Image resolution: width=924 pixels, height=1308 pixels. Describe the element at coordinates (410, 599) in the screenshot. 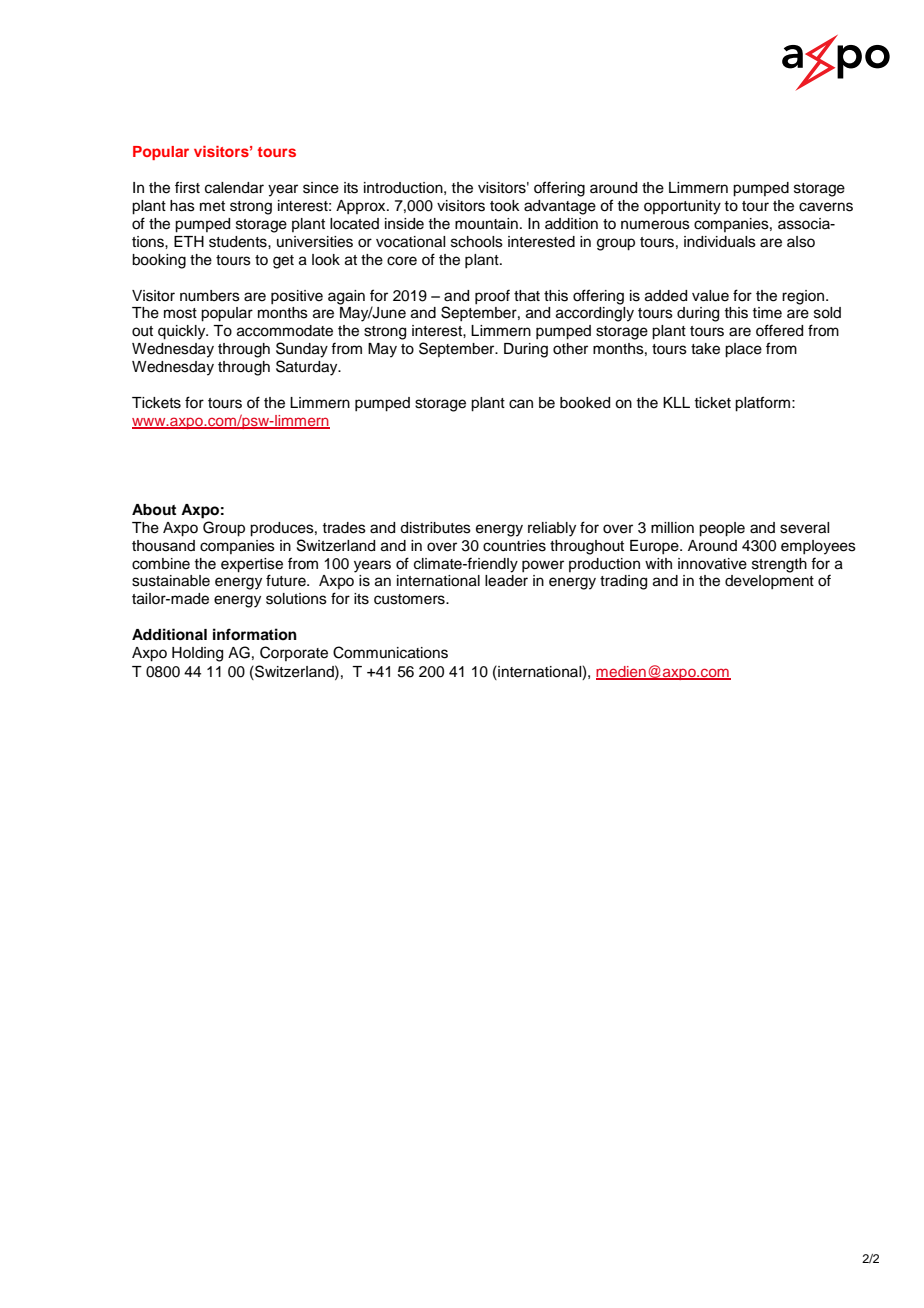

I see `customers` at that location.
